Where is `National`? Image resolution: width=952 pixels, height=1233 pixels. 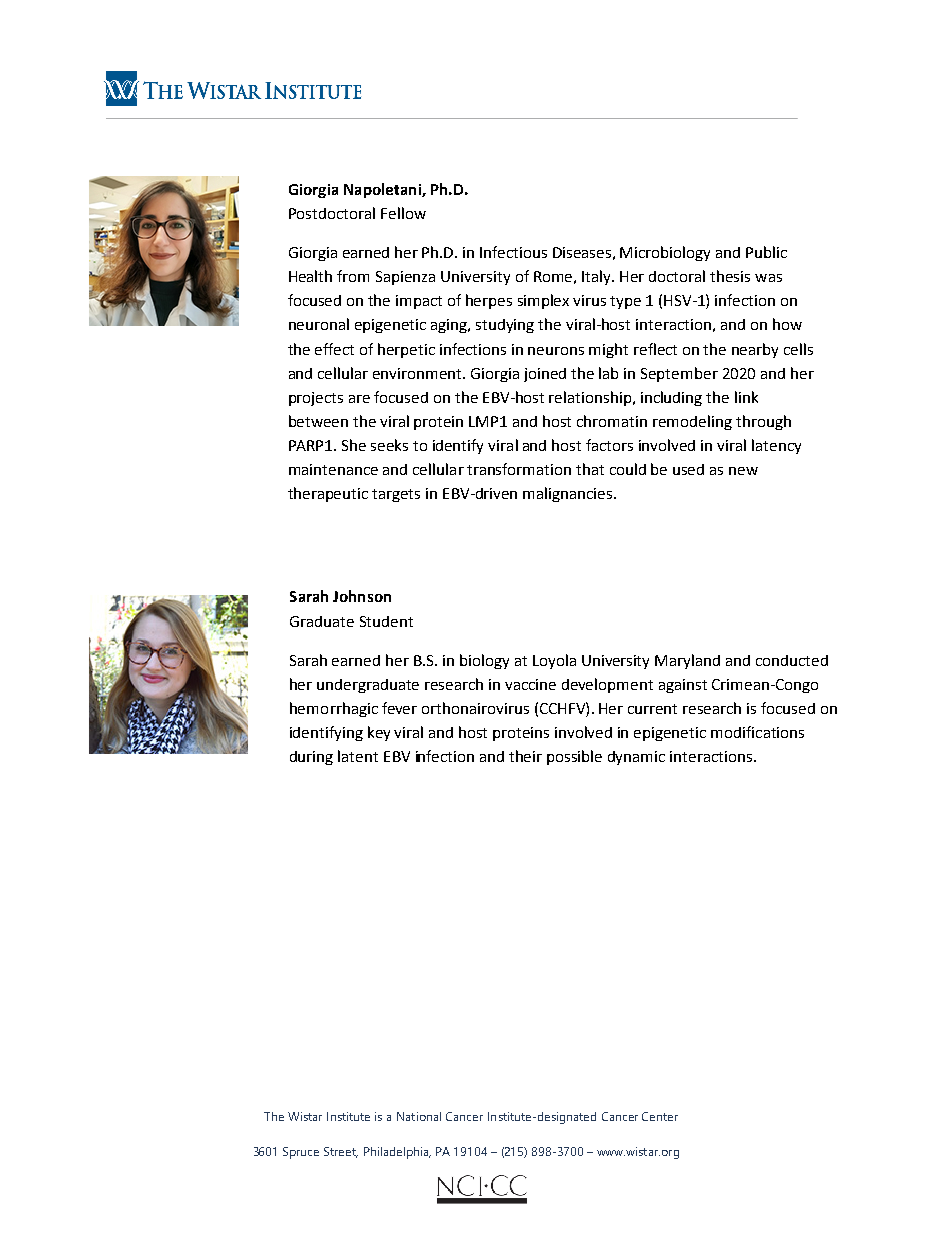 National is located at coordinates (419, 1116).
